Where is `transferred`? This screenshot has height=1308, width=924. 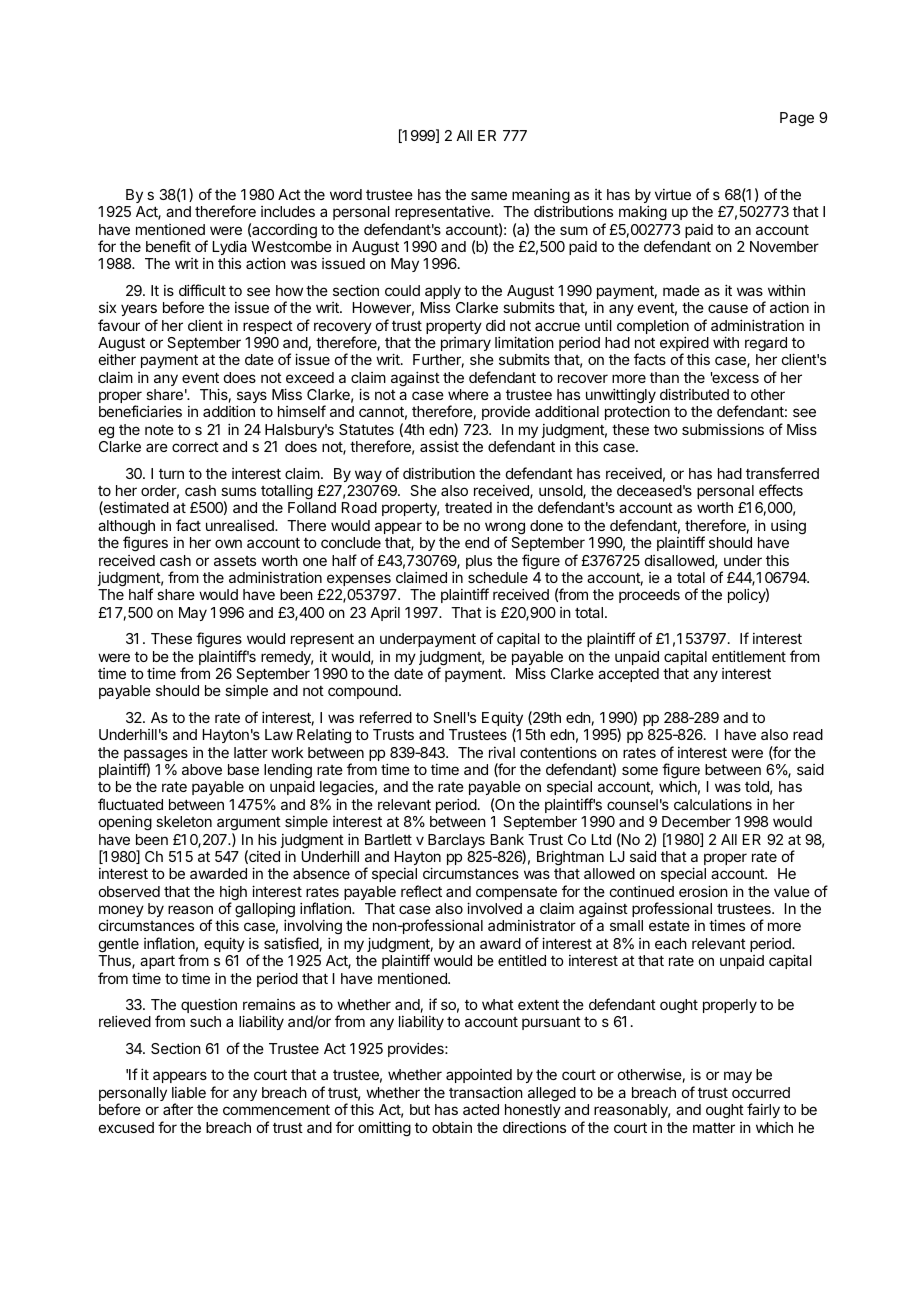 transferred is located at coordinates (782, 473).
